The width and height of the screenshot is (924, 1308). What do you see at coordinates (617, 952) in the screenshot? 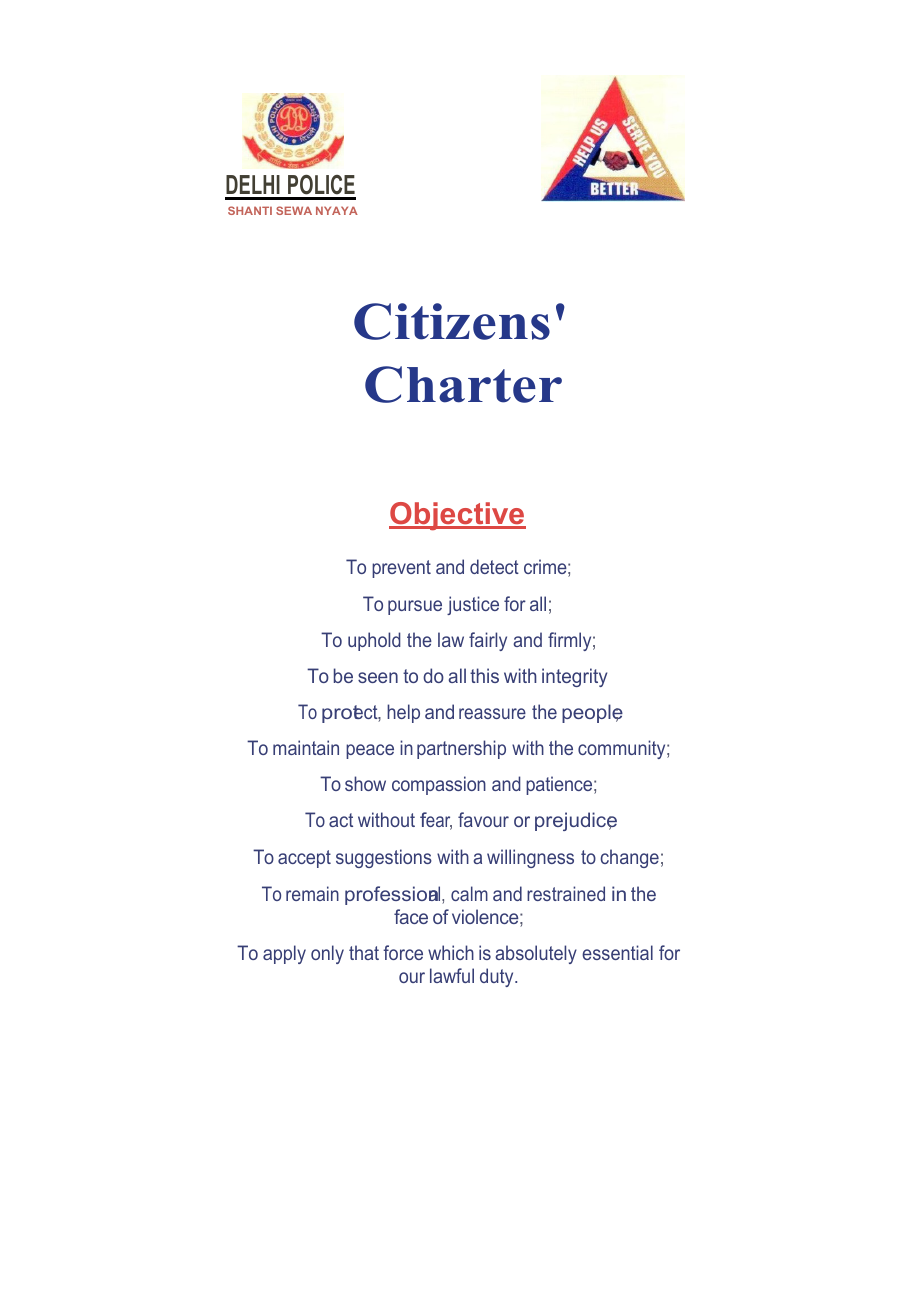
I see `essential` at bounding box center [617, 952].
